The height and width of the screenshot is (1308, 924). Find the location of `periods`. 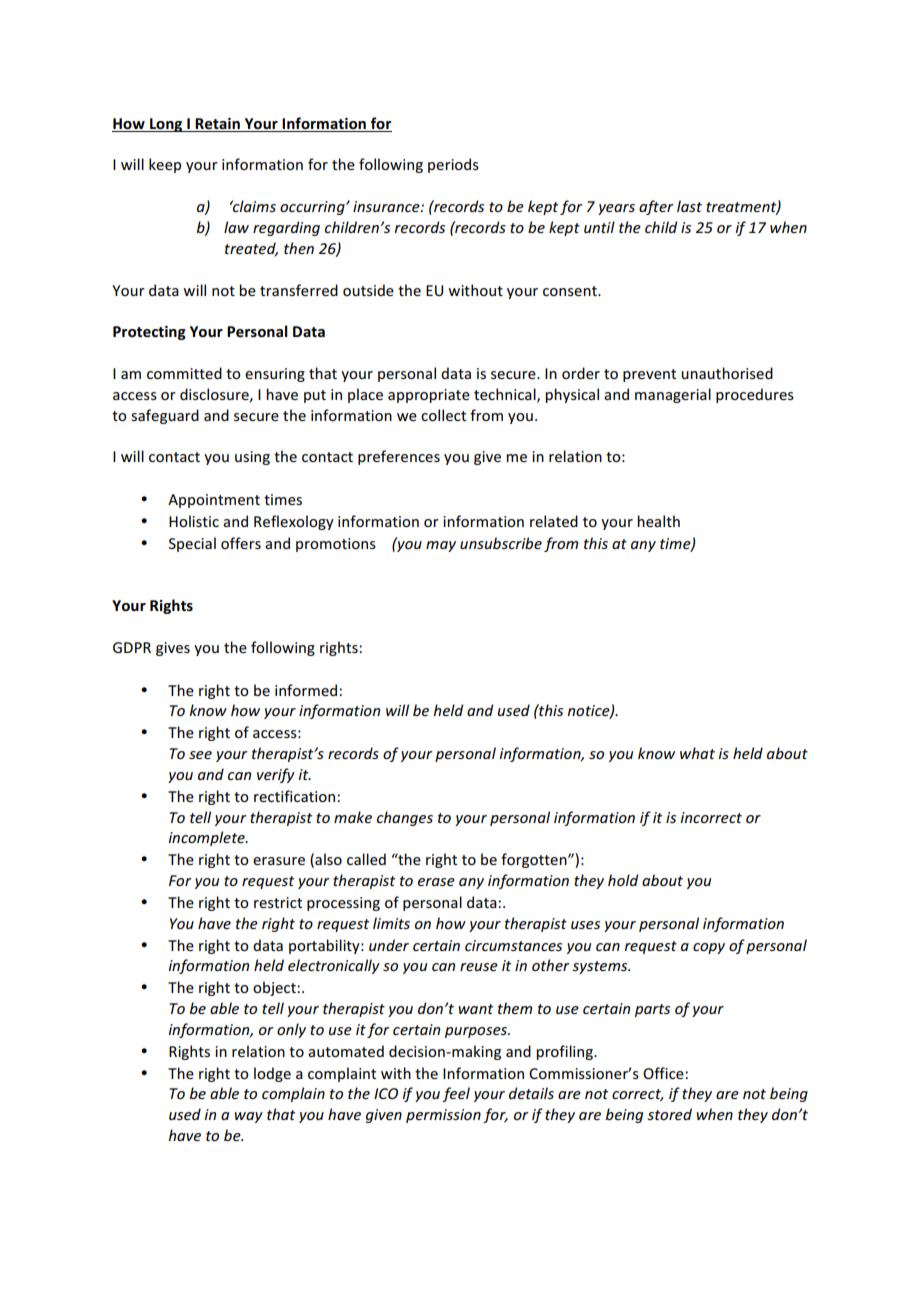

periods is located at coordinates (453, 165).
